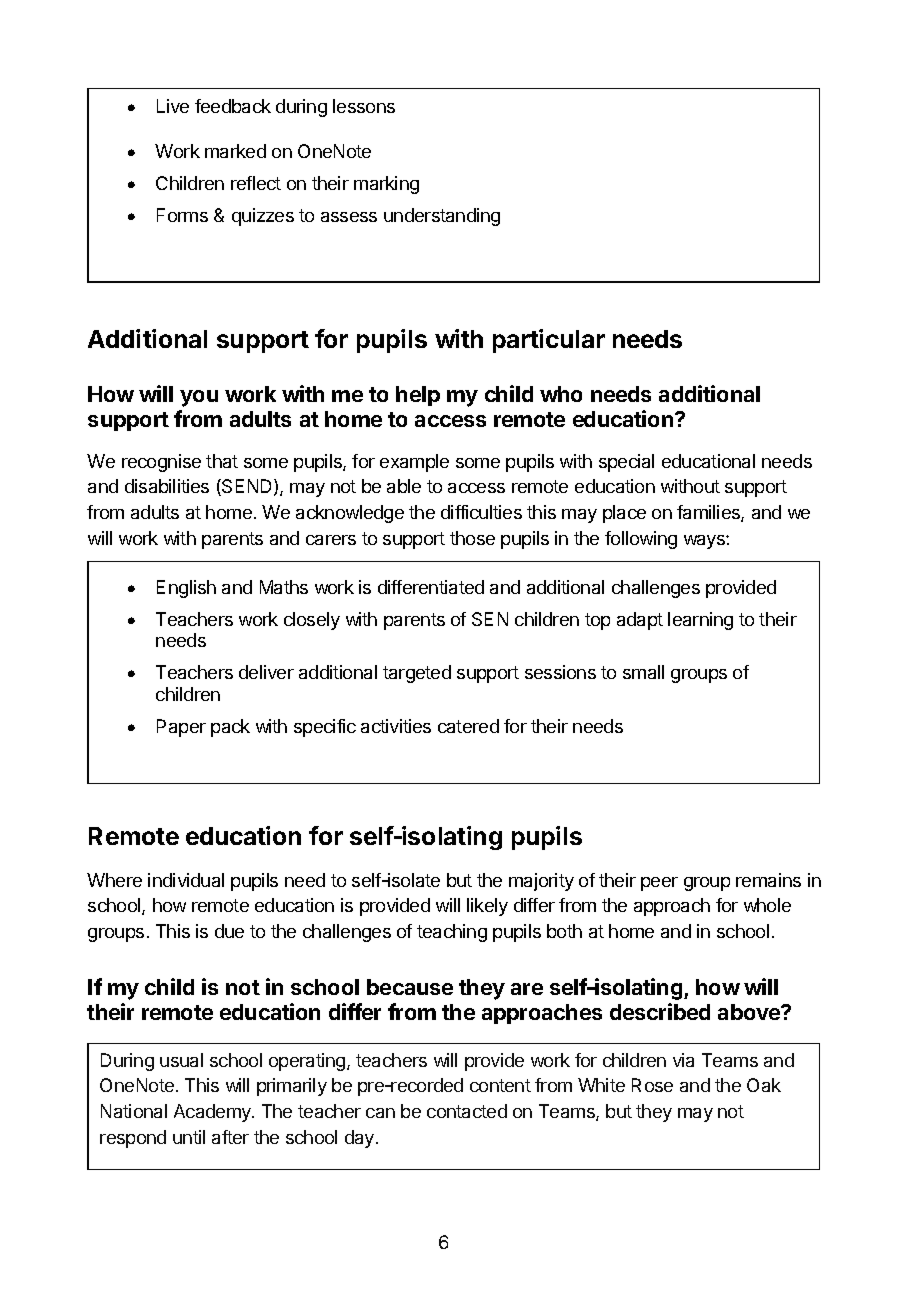 This screenshot has height=1308, width=924. Describe the element at coordinates (467, 1111) in the screenshot. I see `contacted` at that location.
